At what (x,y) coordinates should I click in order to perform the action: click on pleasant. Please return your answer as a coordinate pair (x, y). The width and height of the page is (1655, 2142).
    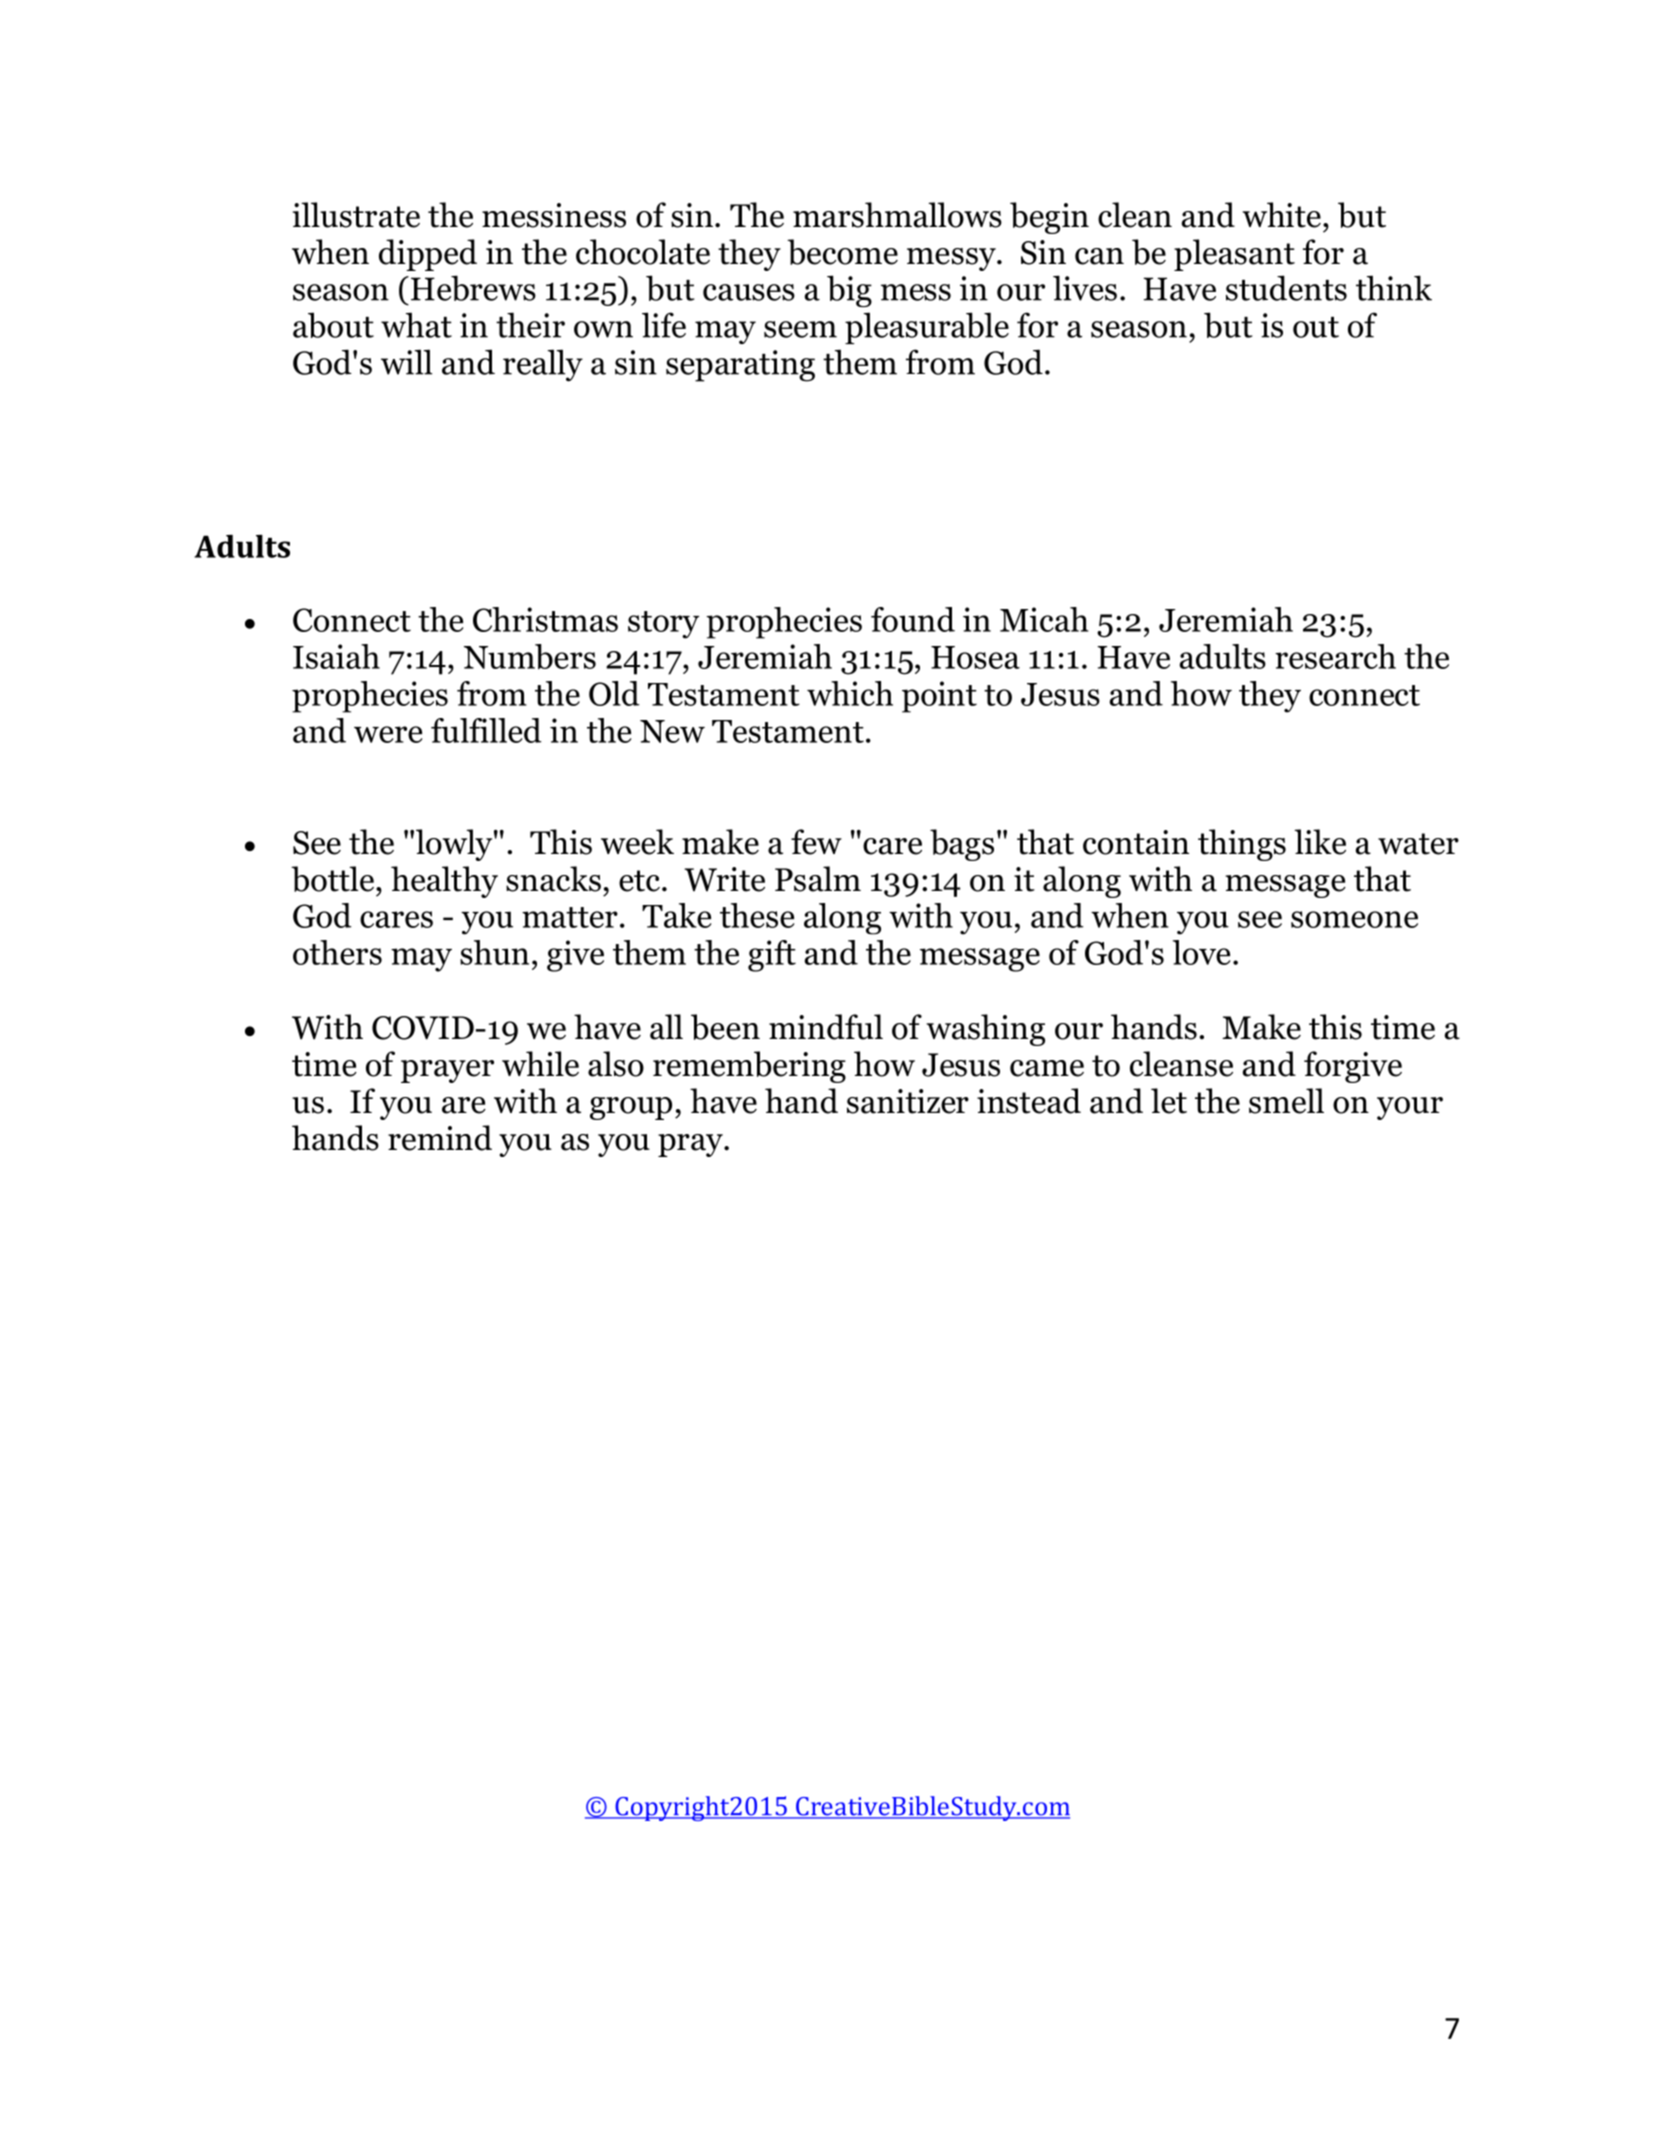
    Looking at the image, I should click on (1234, 255).
